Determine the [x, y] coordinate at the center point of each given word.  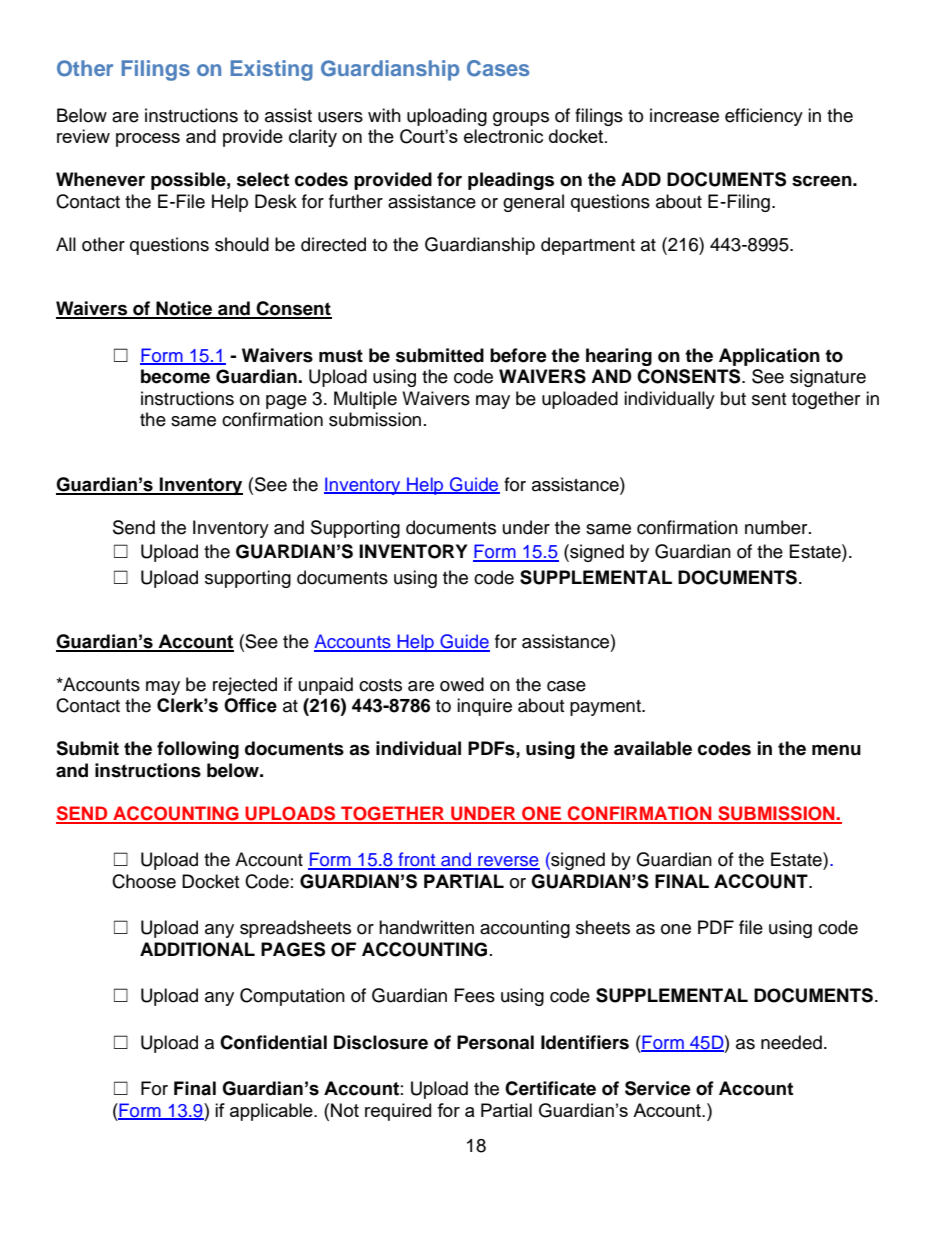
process [148, 140]
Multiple [365, 400]
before [518, 355]
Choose [144, 881]
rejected [245, 686]
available [653, 748]
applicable [272, 1112]
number [777, 527]
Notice [184, 309]
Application [769, 357]
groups [521, 119]
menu [836, 750]
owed [462, 684]
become [175, 376]
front [417, 860]
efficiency [764, 117]
